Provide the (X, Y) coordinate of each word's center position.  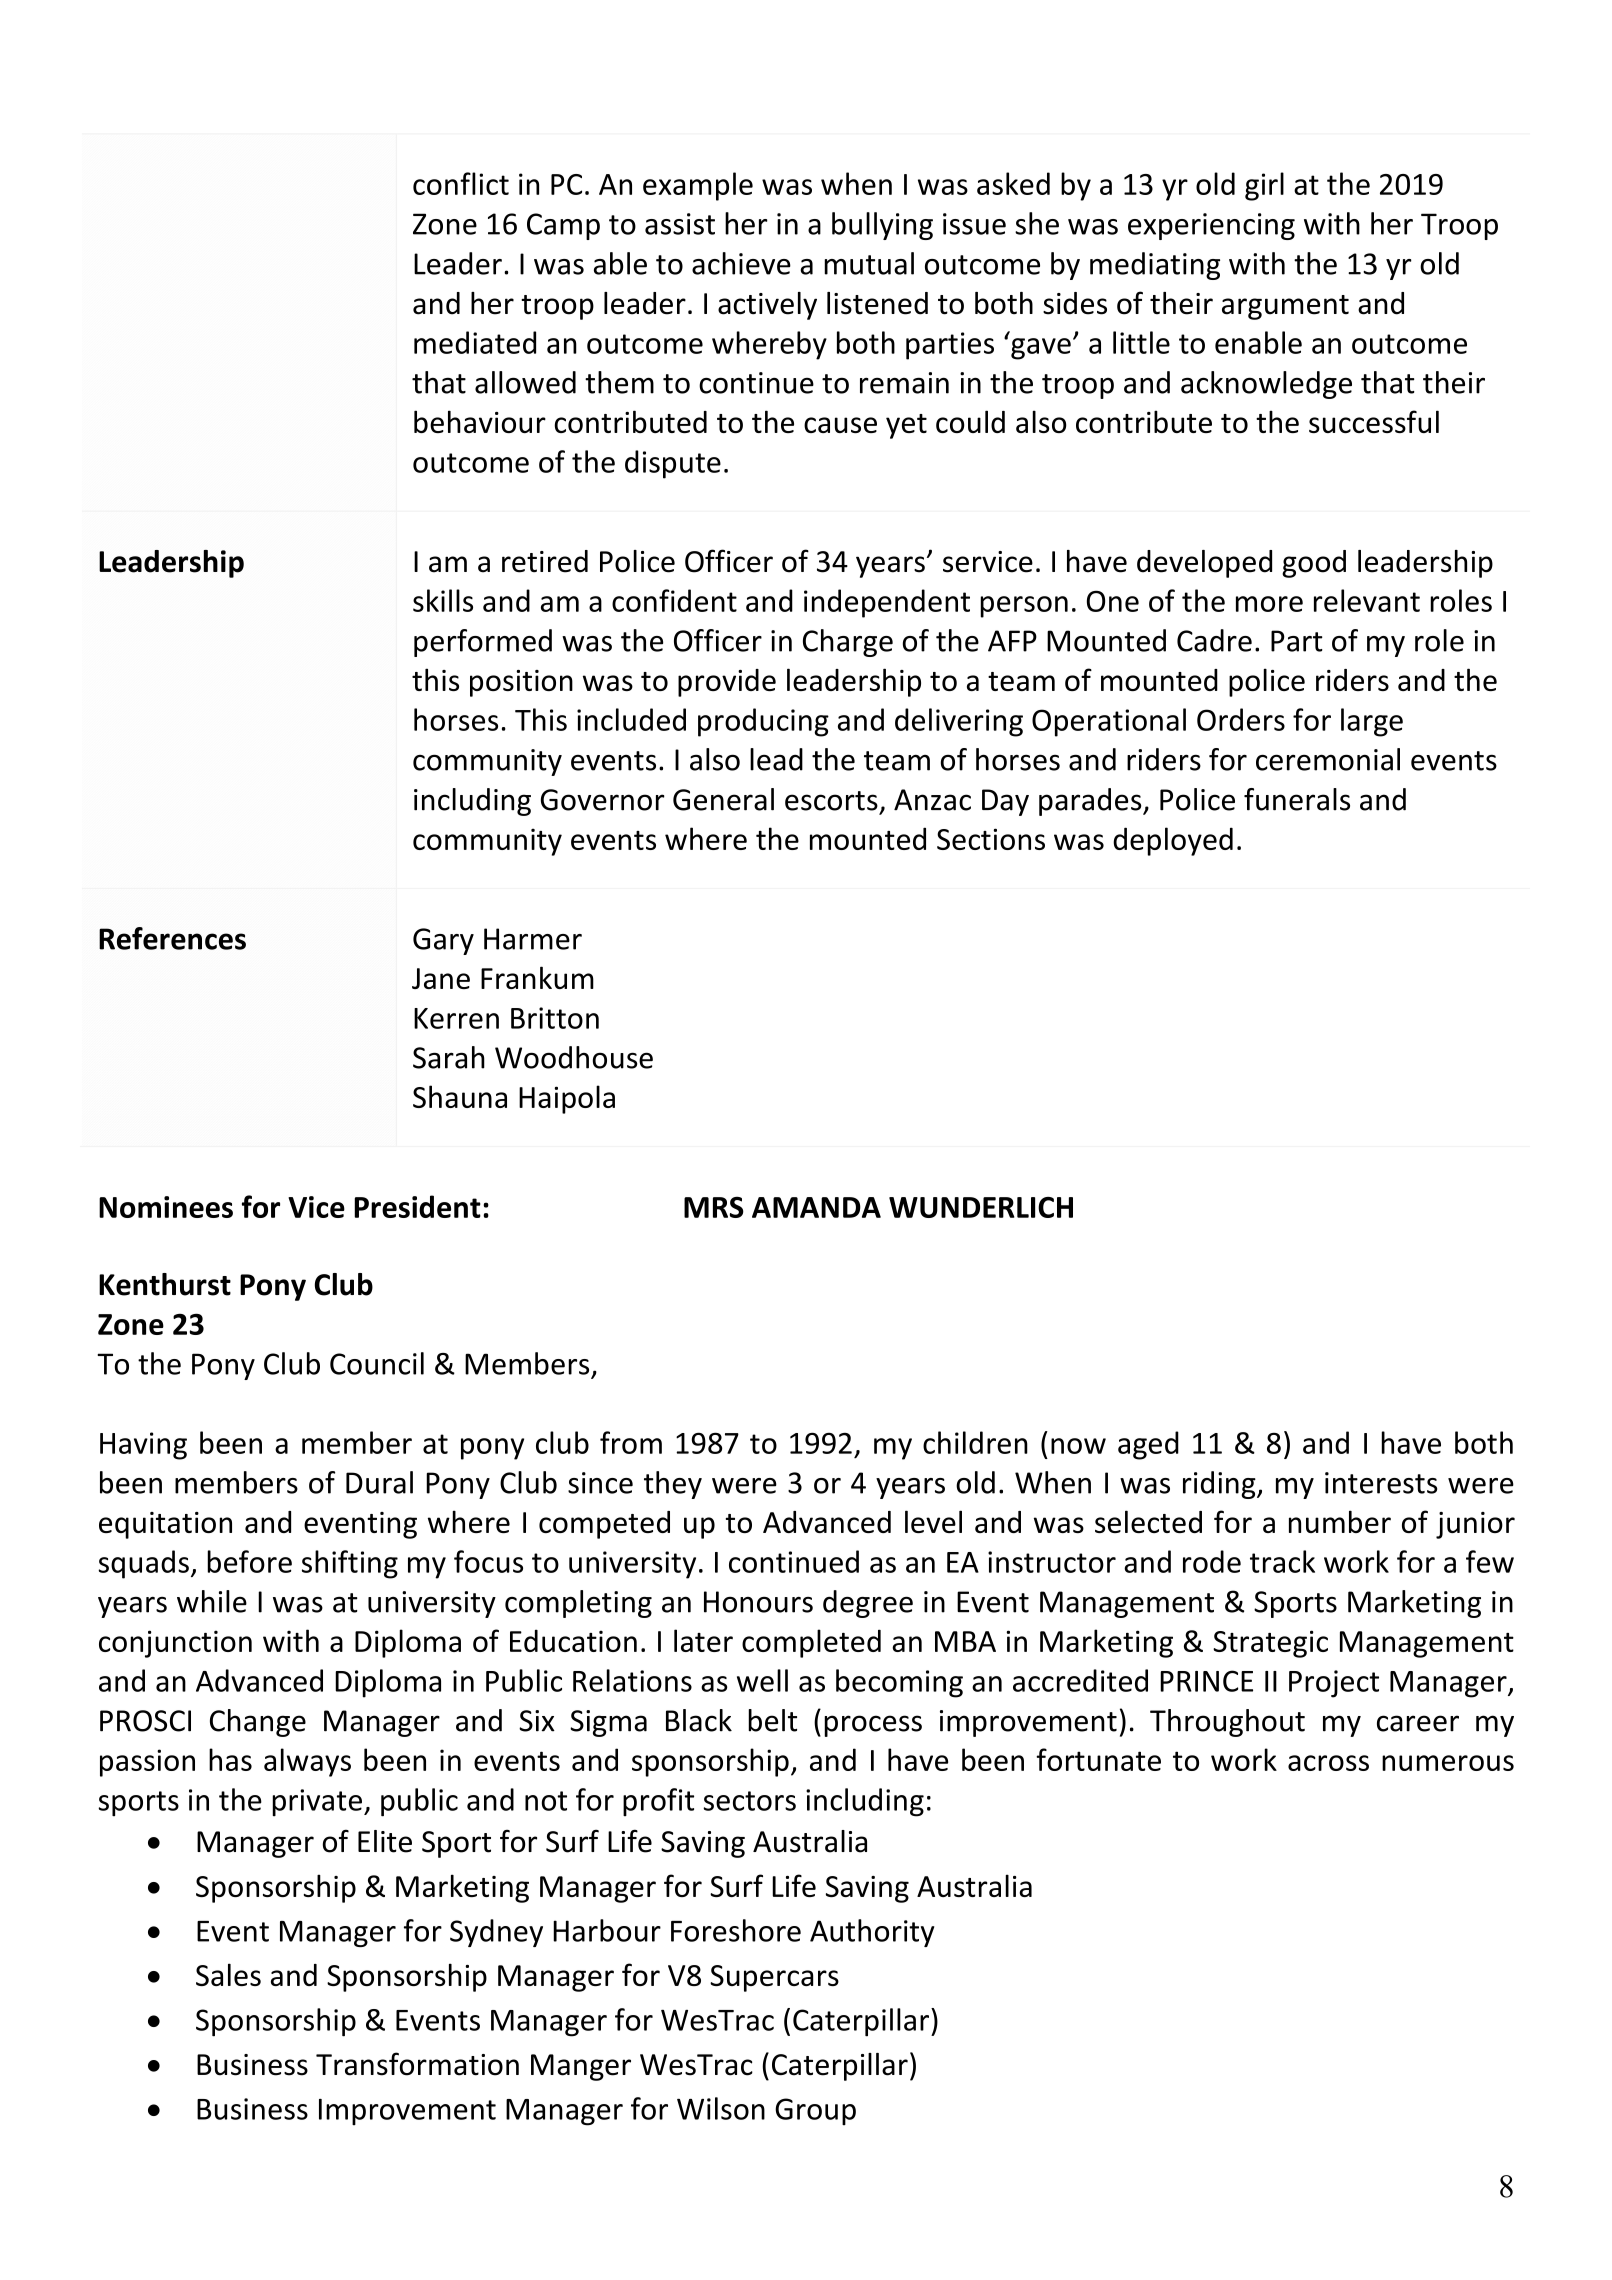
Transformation (417, 2064)
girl (1264, 186)
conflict (461, 183)
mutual (869, 263)
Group (815, 2111)
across (1328, 1763)
